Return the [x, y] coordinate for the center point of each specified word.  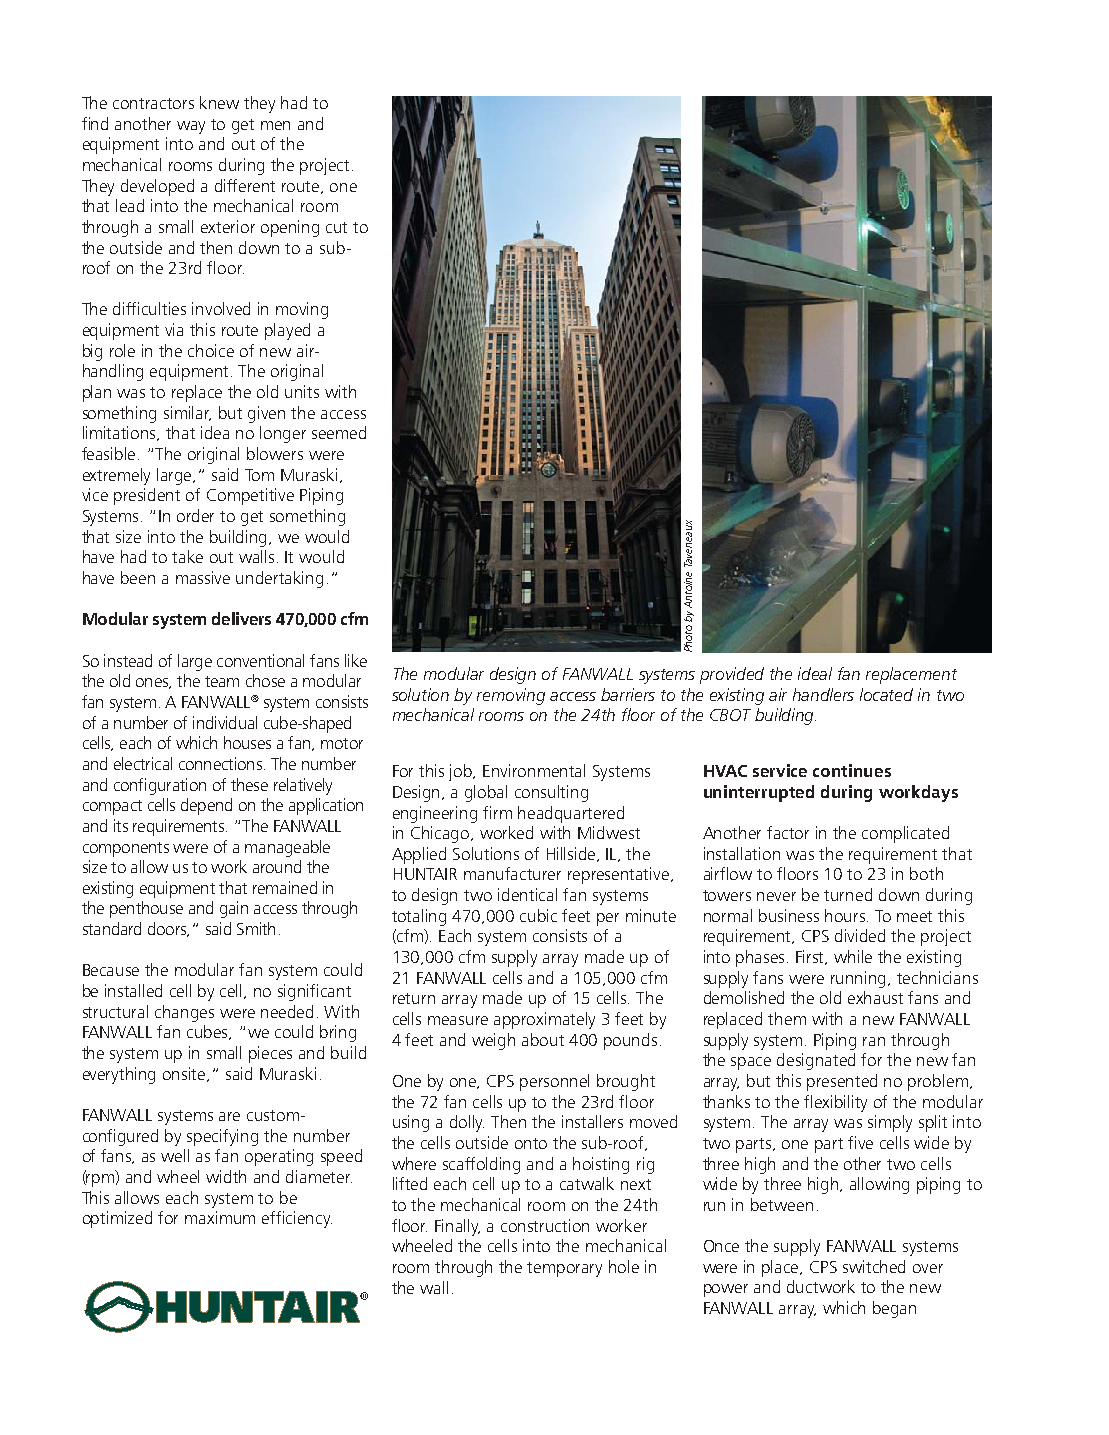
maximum [220, 1217]
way [191, 127]
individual [225, 722]
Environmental [534, 770]
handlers [823, 694]
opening [290, 228]
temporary [564, 1269]
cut [336, 227]
